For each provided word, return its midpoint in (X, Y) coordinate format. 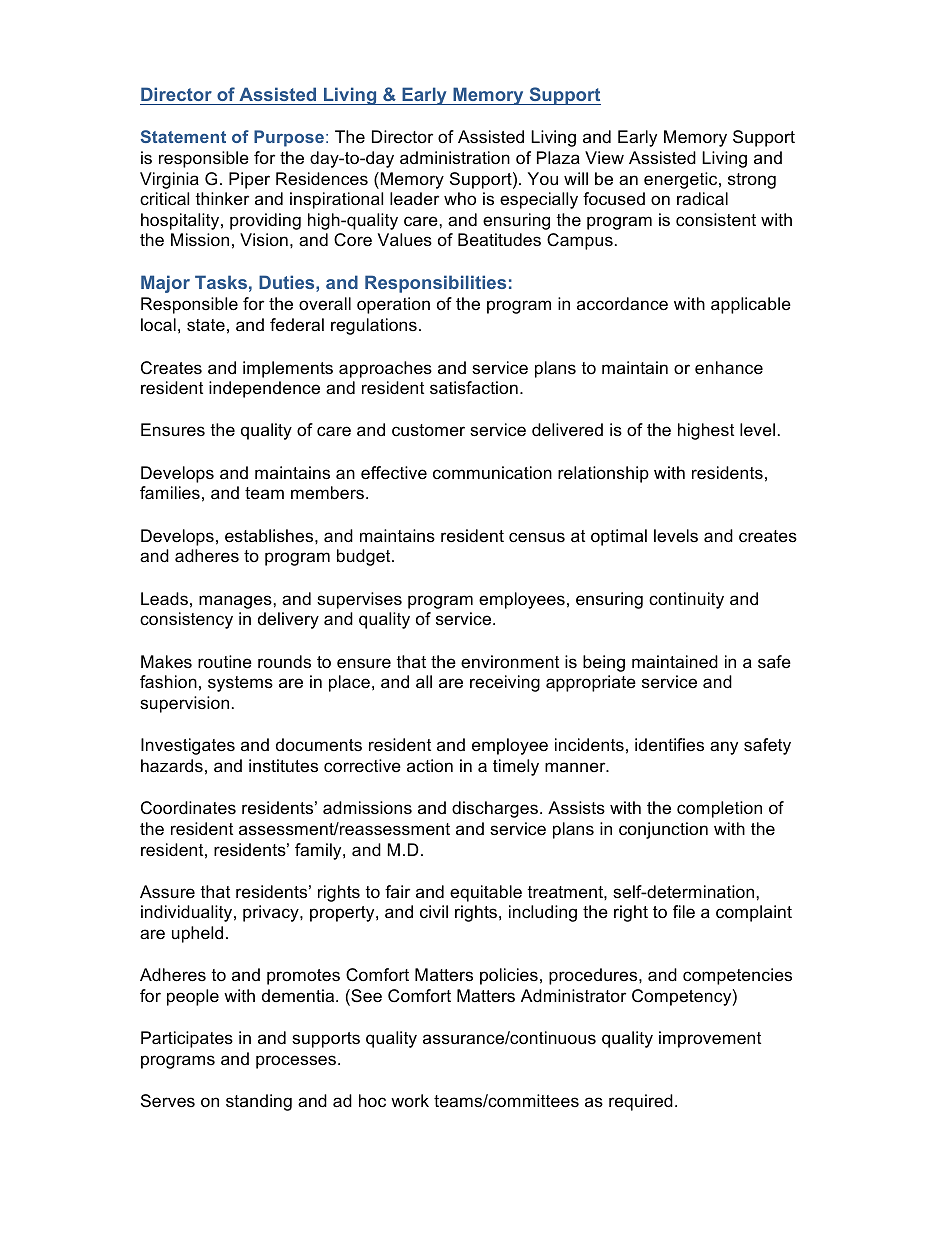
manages (236, 602)
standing (259, 1102)
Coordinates (188, 808)
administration (455, 158)
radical (702, 199)
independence (264, 389)
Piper (249, 180)
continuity (686, 600)
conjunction (663, 830)
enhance (729, 368)
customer (428, 430)
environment (510, 662)
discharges (495, 809)
